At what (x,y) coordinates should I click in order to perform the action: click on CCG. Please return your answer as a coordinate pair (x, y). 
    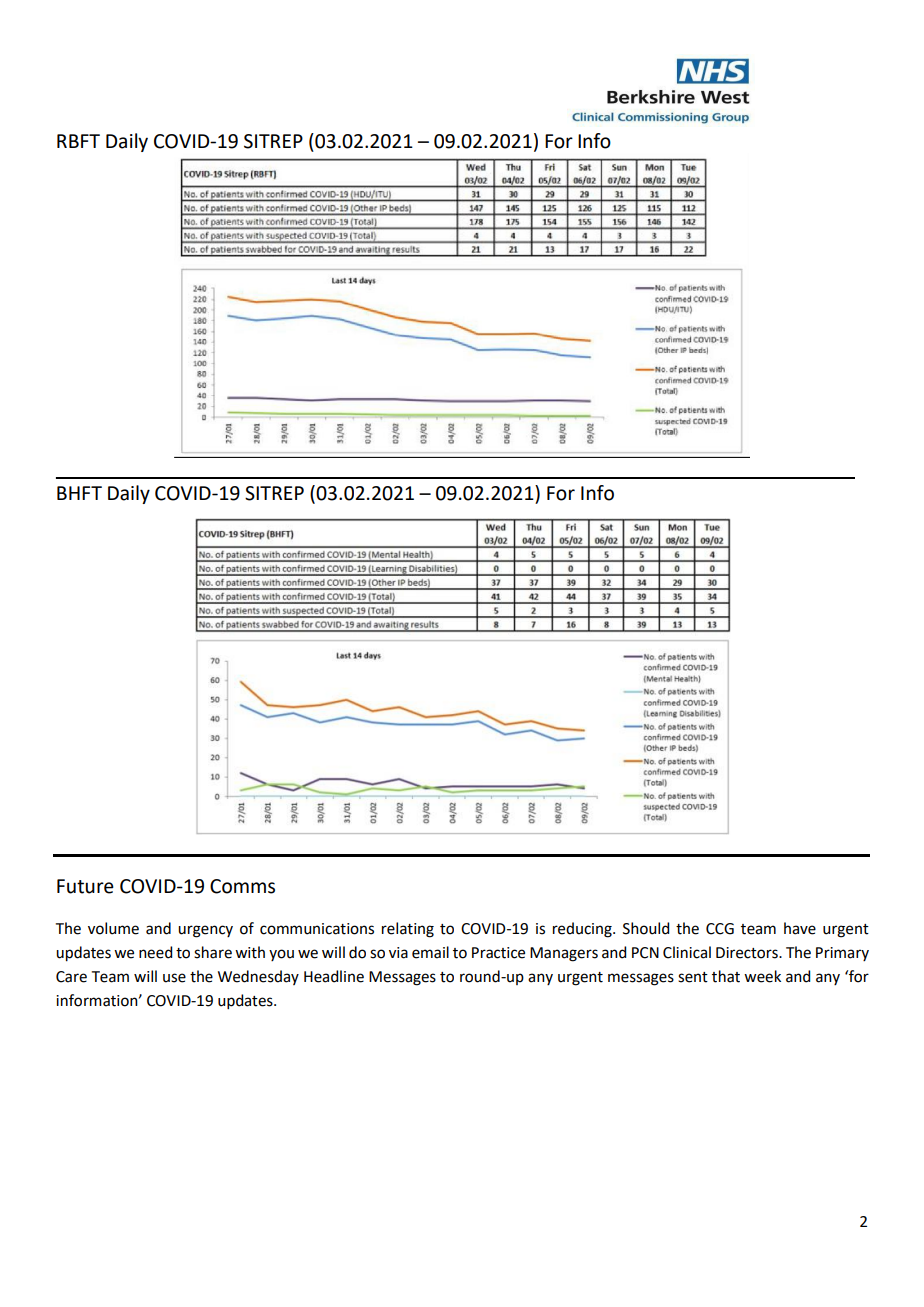
    Looking at the image, I should click on (720, 929).
